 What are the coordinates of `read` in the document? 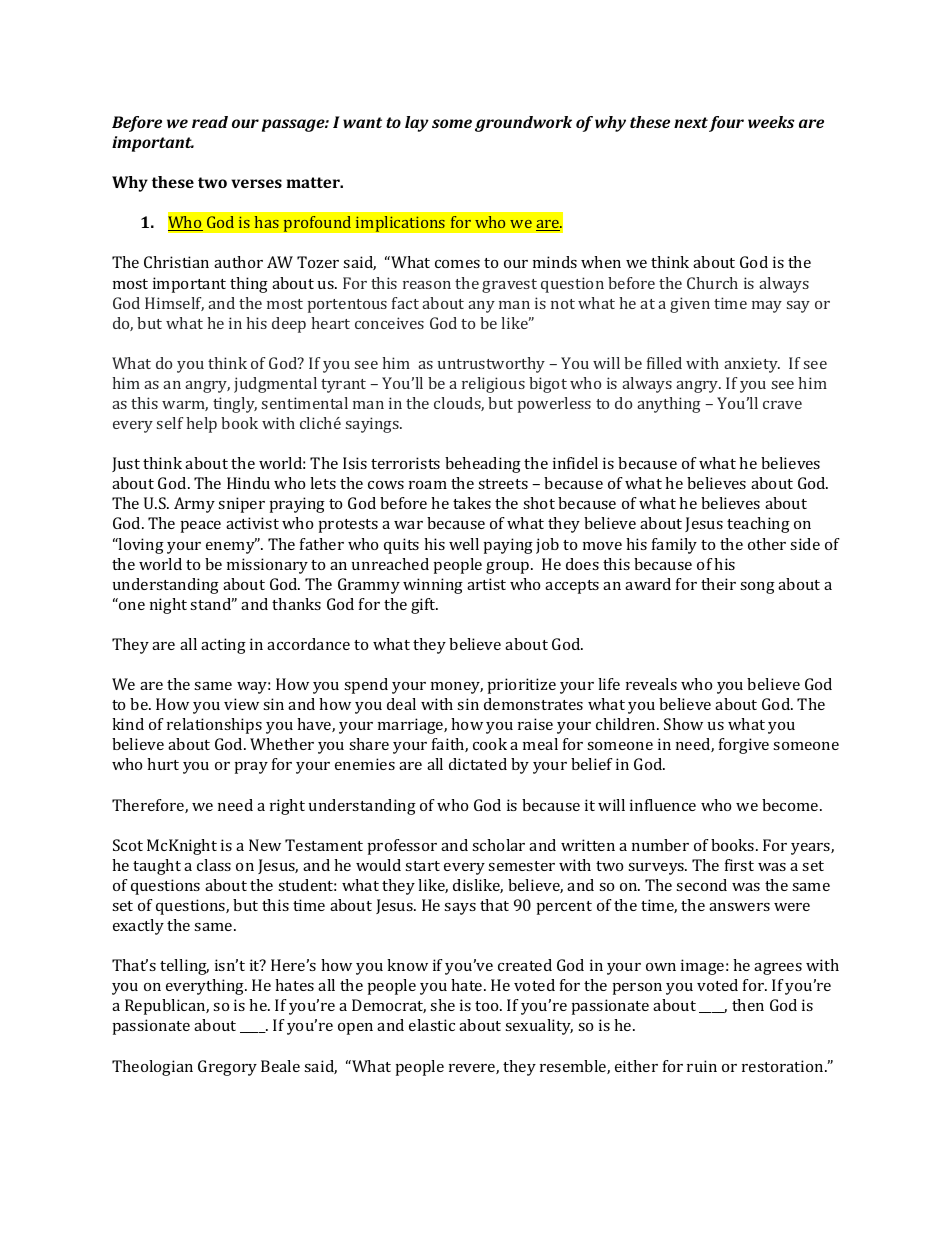 It's located at (210, 122).
